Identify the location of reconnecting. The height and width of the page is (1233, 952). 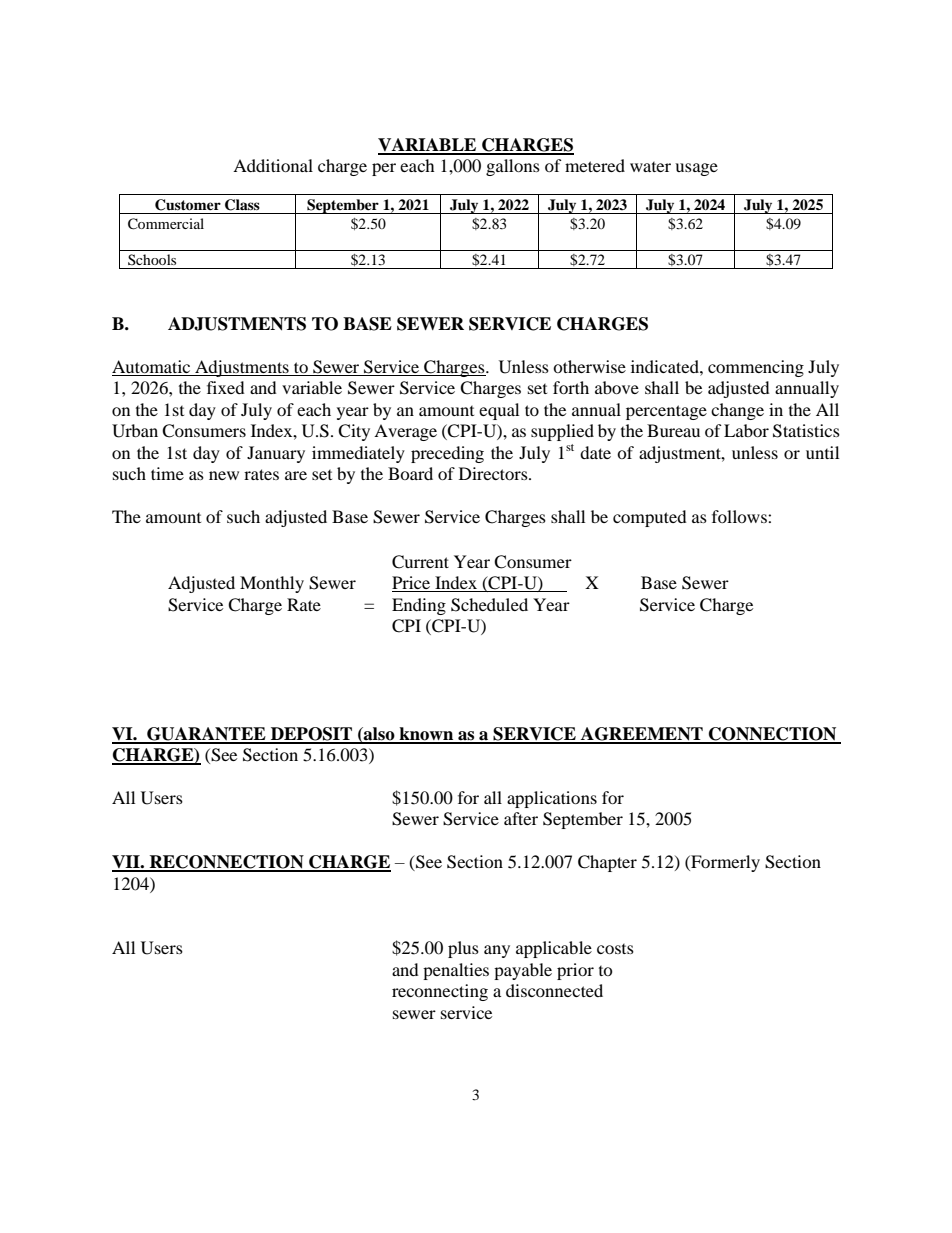
(440, 992).
